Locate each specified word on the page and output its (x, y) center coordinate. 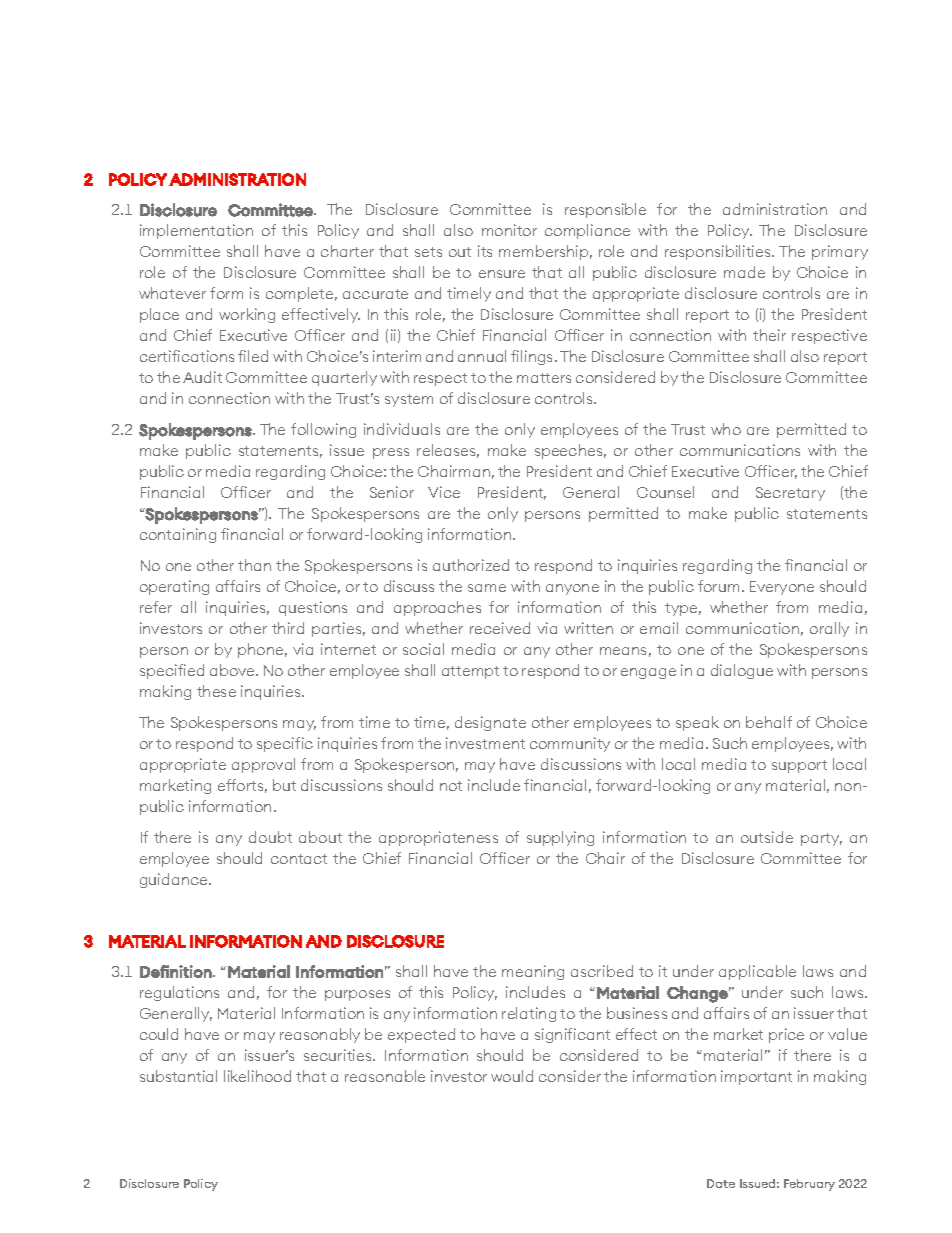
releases (448, 451)
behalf (769, 722)
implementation (196, 231)
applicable (757, 972)
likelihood (257, 1076)
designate (490, 723)
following (323, 430)
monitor (509, 230)
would (512, 1076)
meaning (533, 972)
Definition (176, 971)
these (216, 691)
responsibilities (719, 252)
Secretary (790, 494)
